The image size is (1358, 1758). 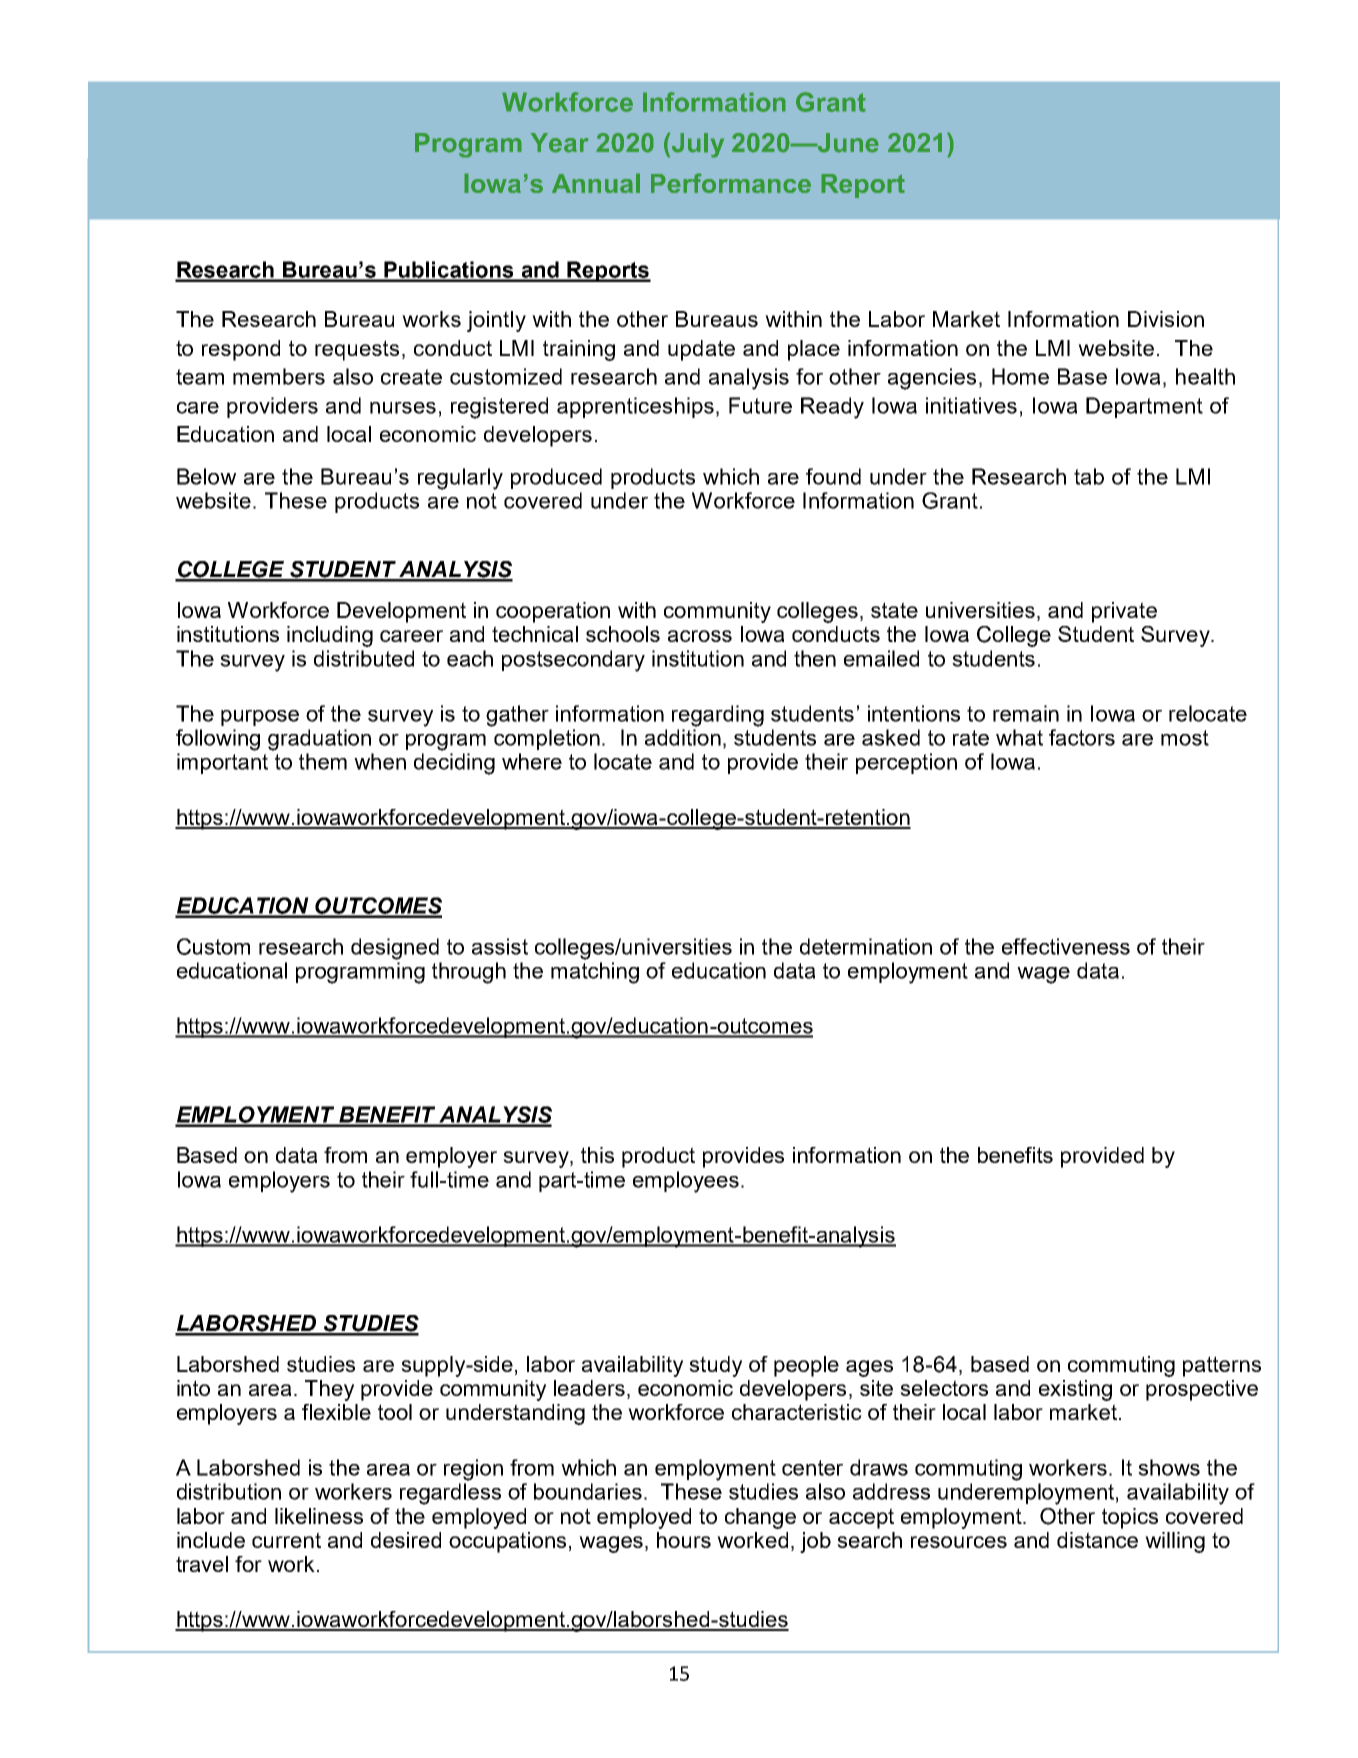 I want to click on patterns, so click(x=1222, y=1366).
